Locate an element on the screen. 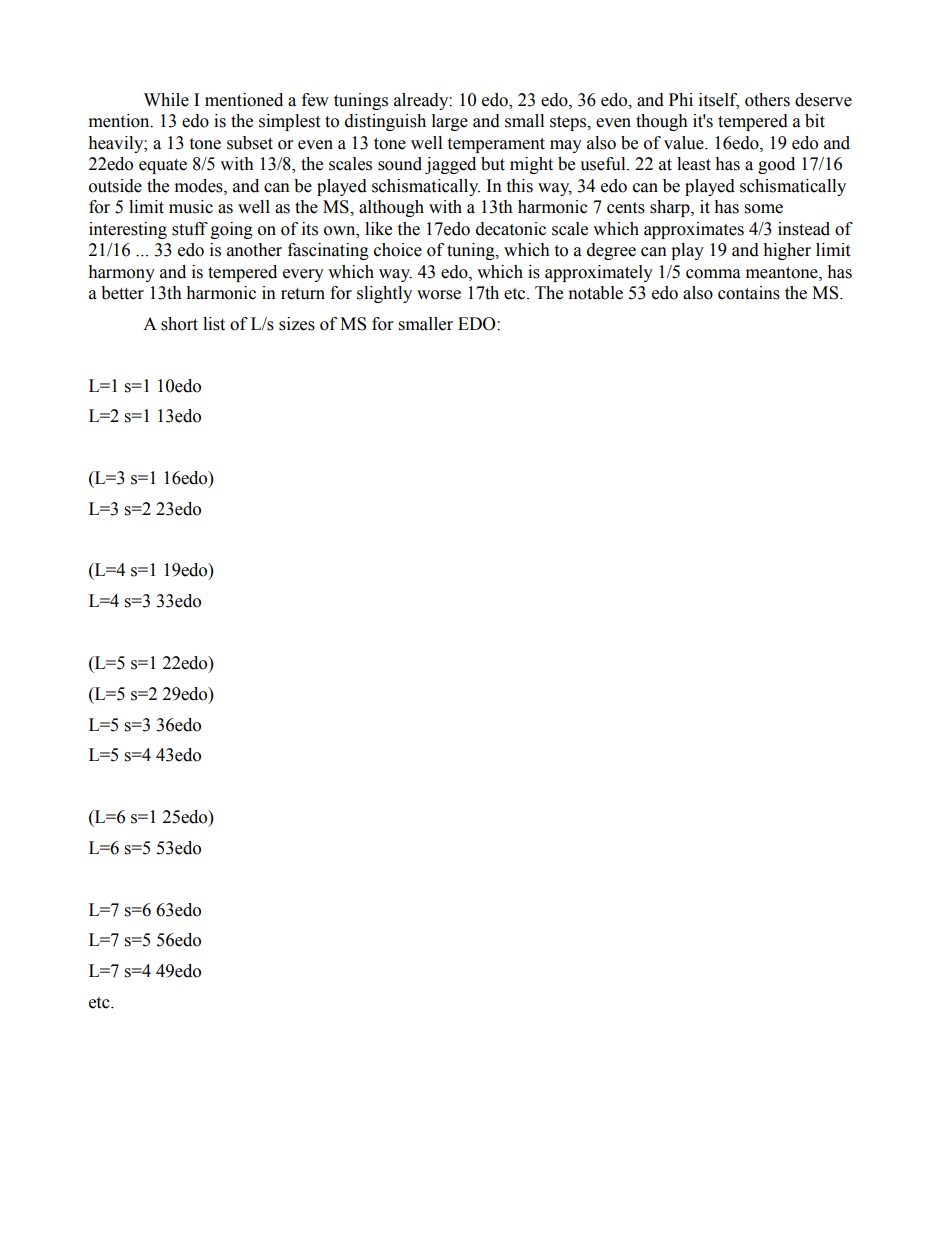 The width and height of the screenshot is (952, 1233). choice is located at coordinates (398, 250).
